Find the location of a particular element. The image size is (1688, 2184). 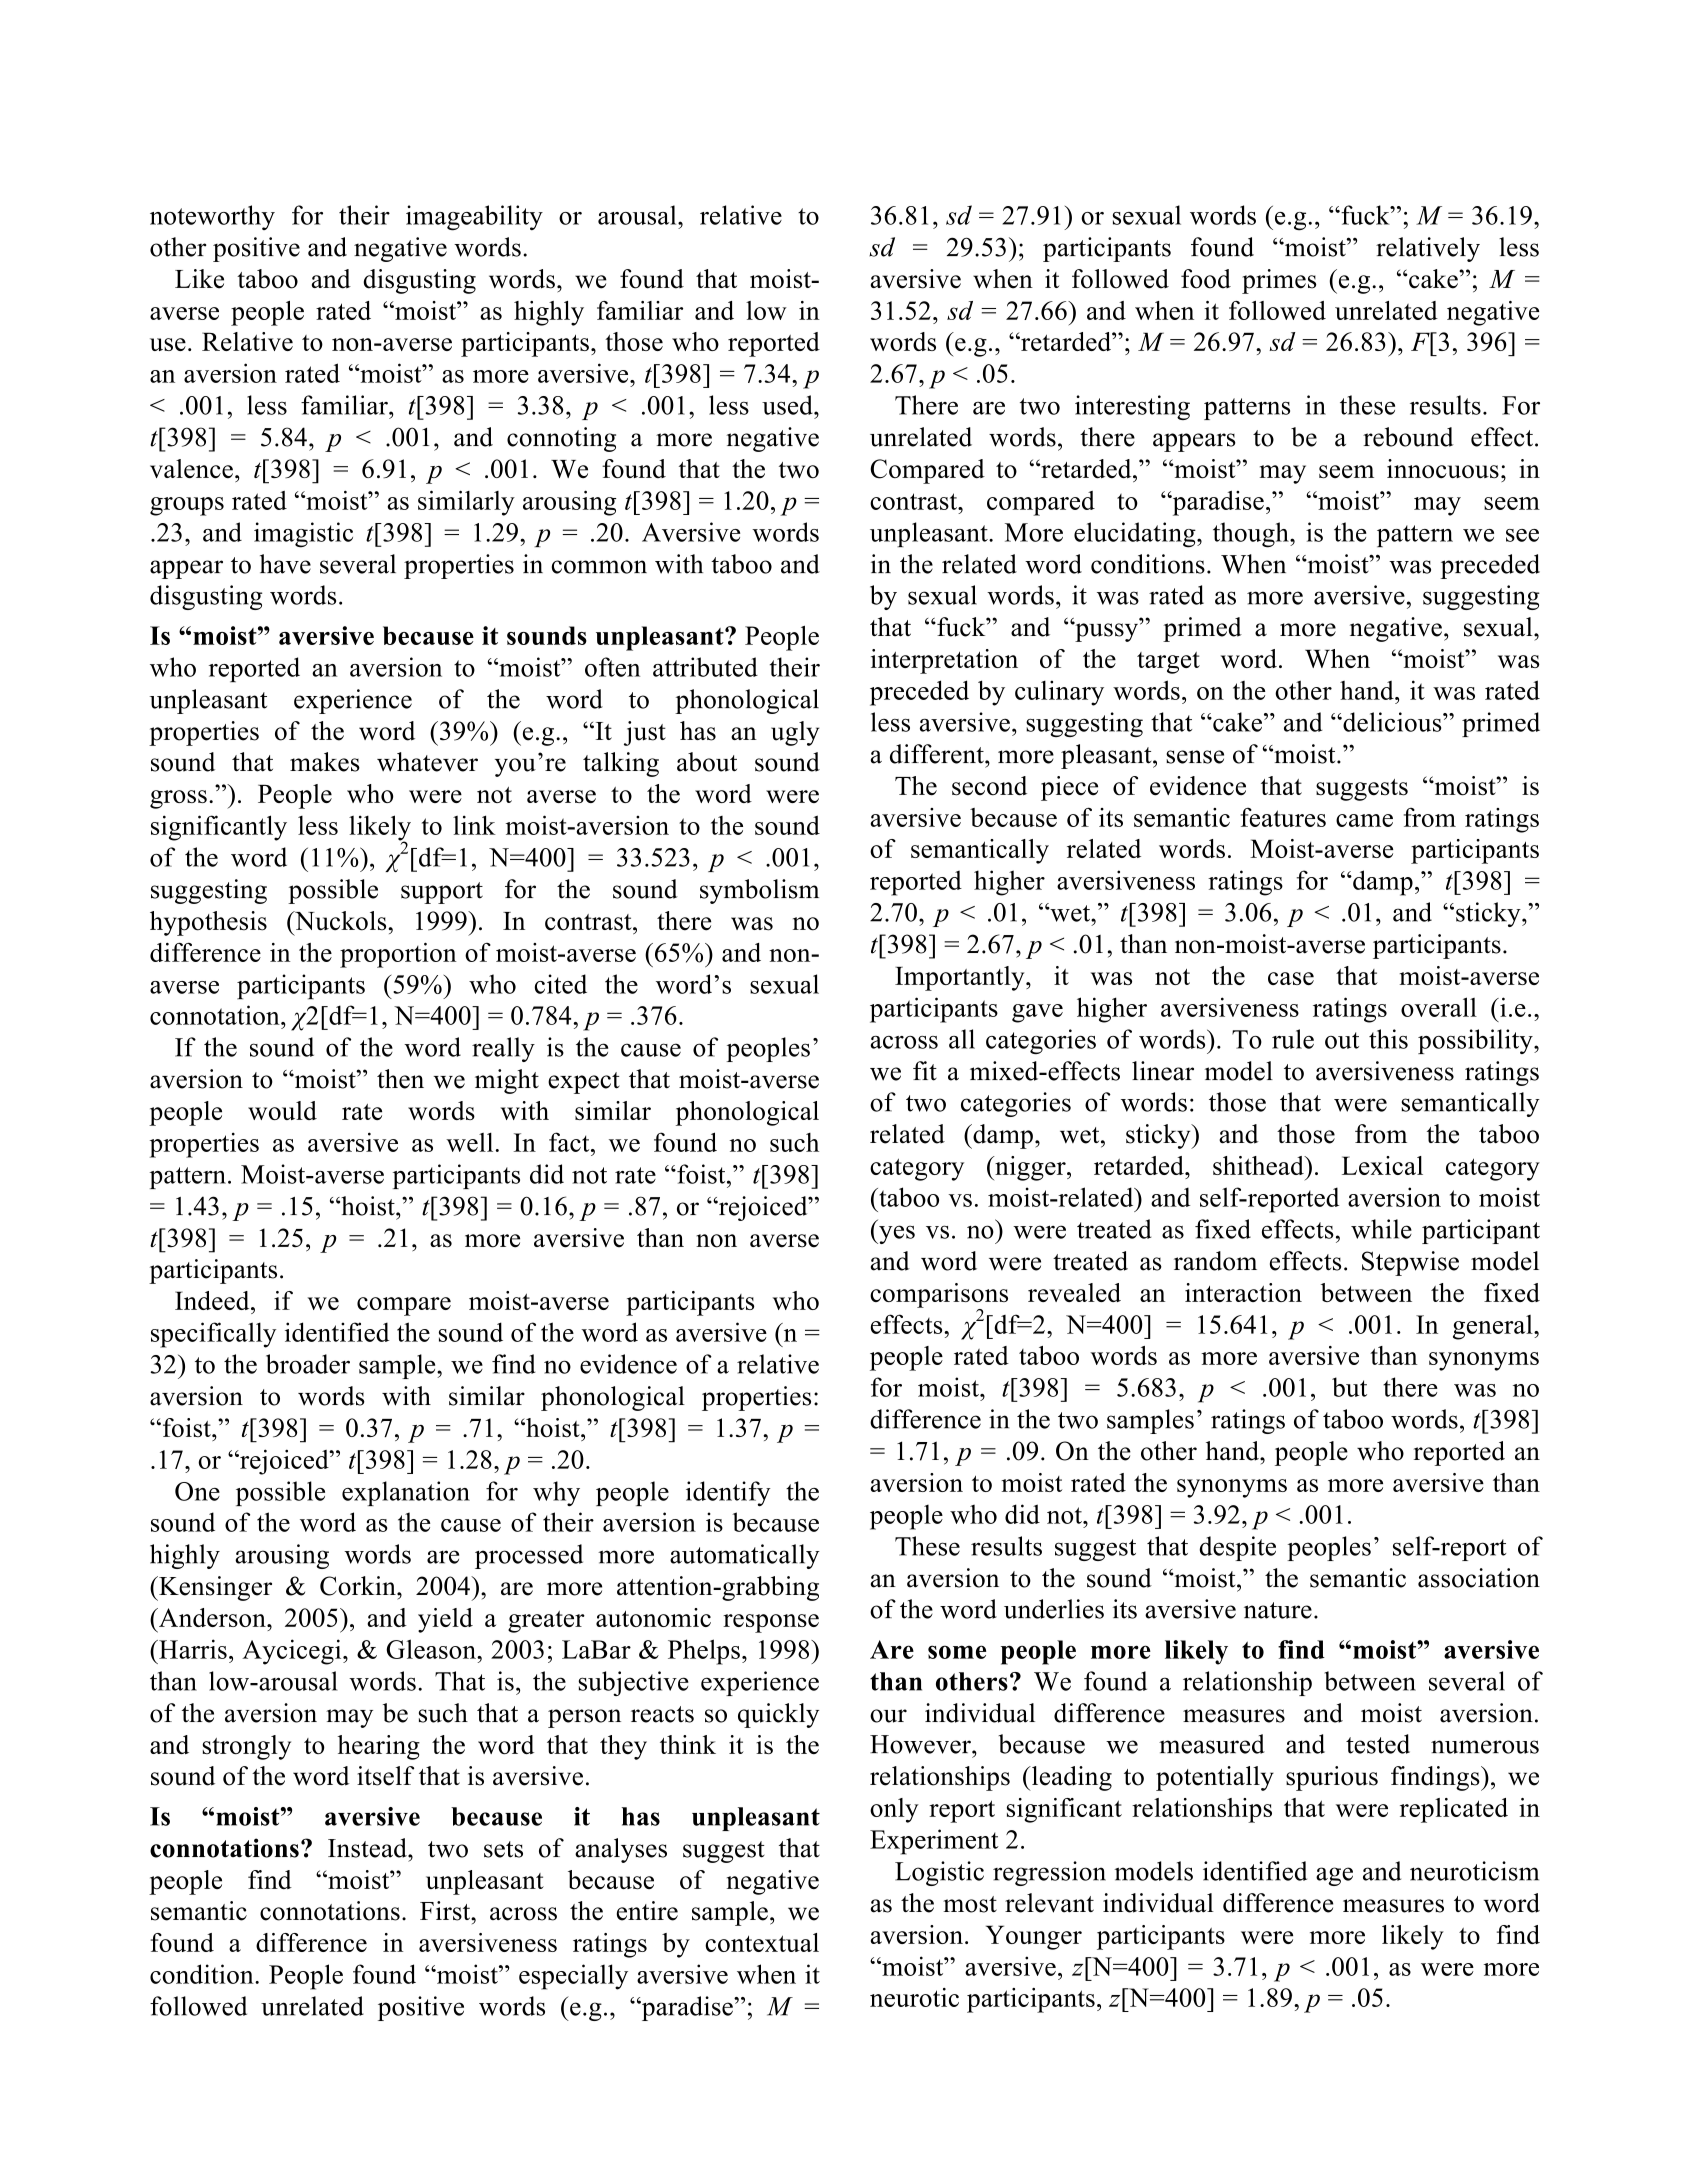

First is located at coordinates (446, 1911).
